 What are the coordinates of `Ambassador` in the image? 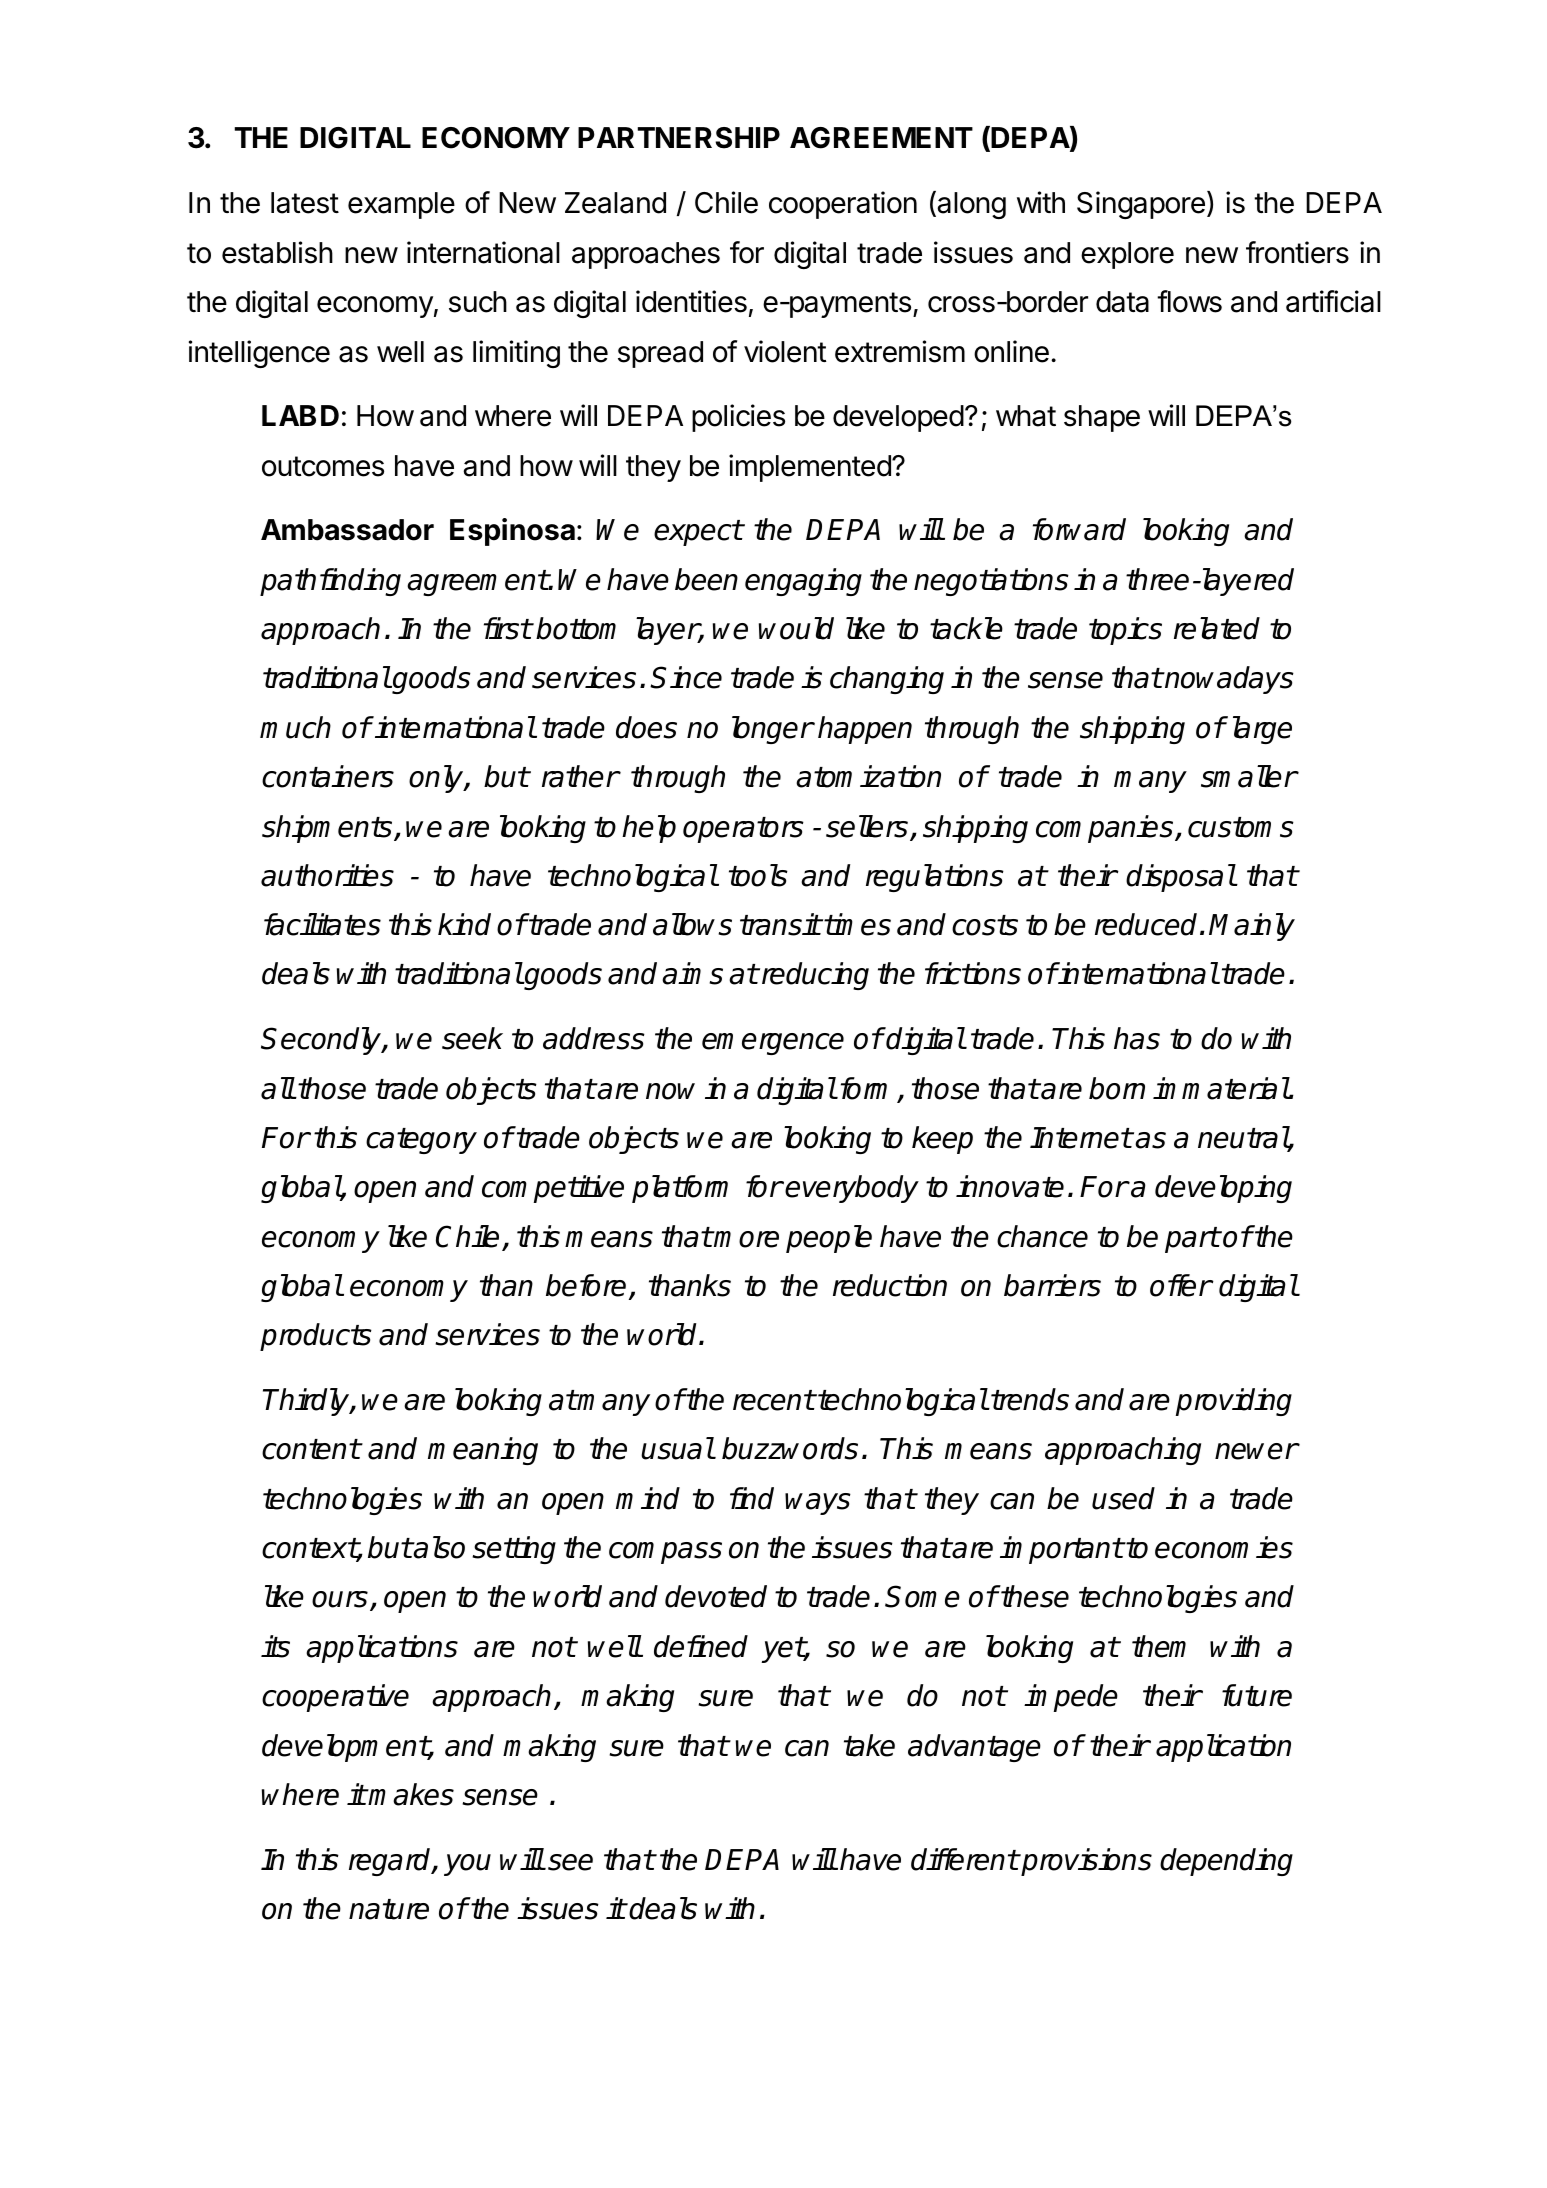 It's located at (347, 530).
